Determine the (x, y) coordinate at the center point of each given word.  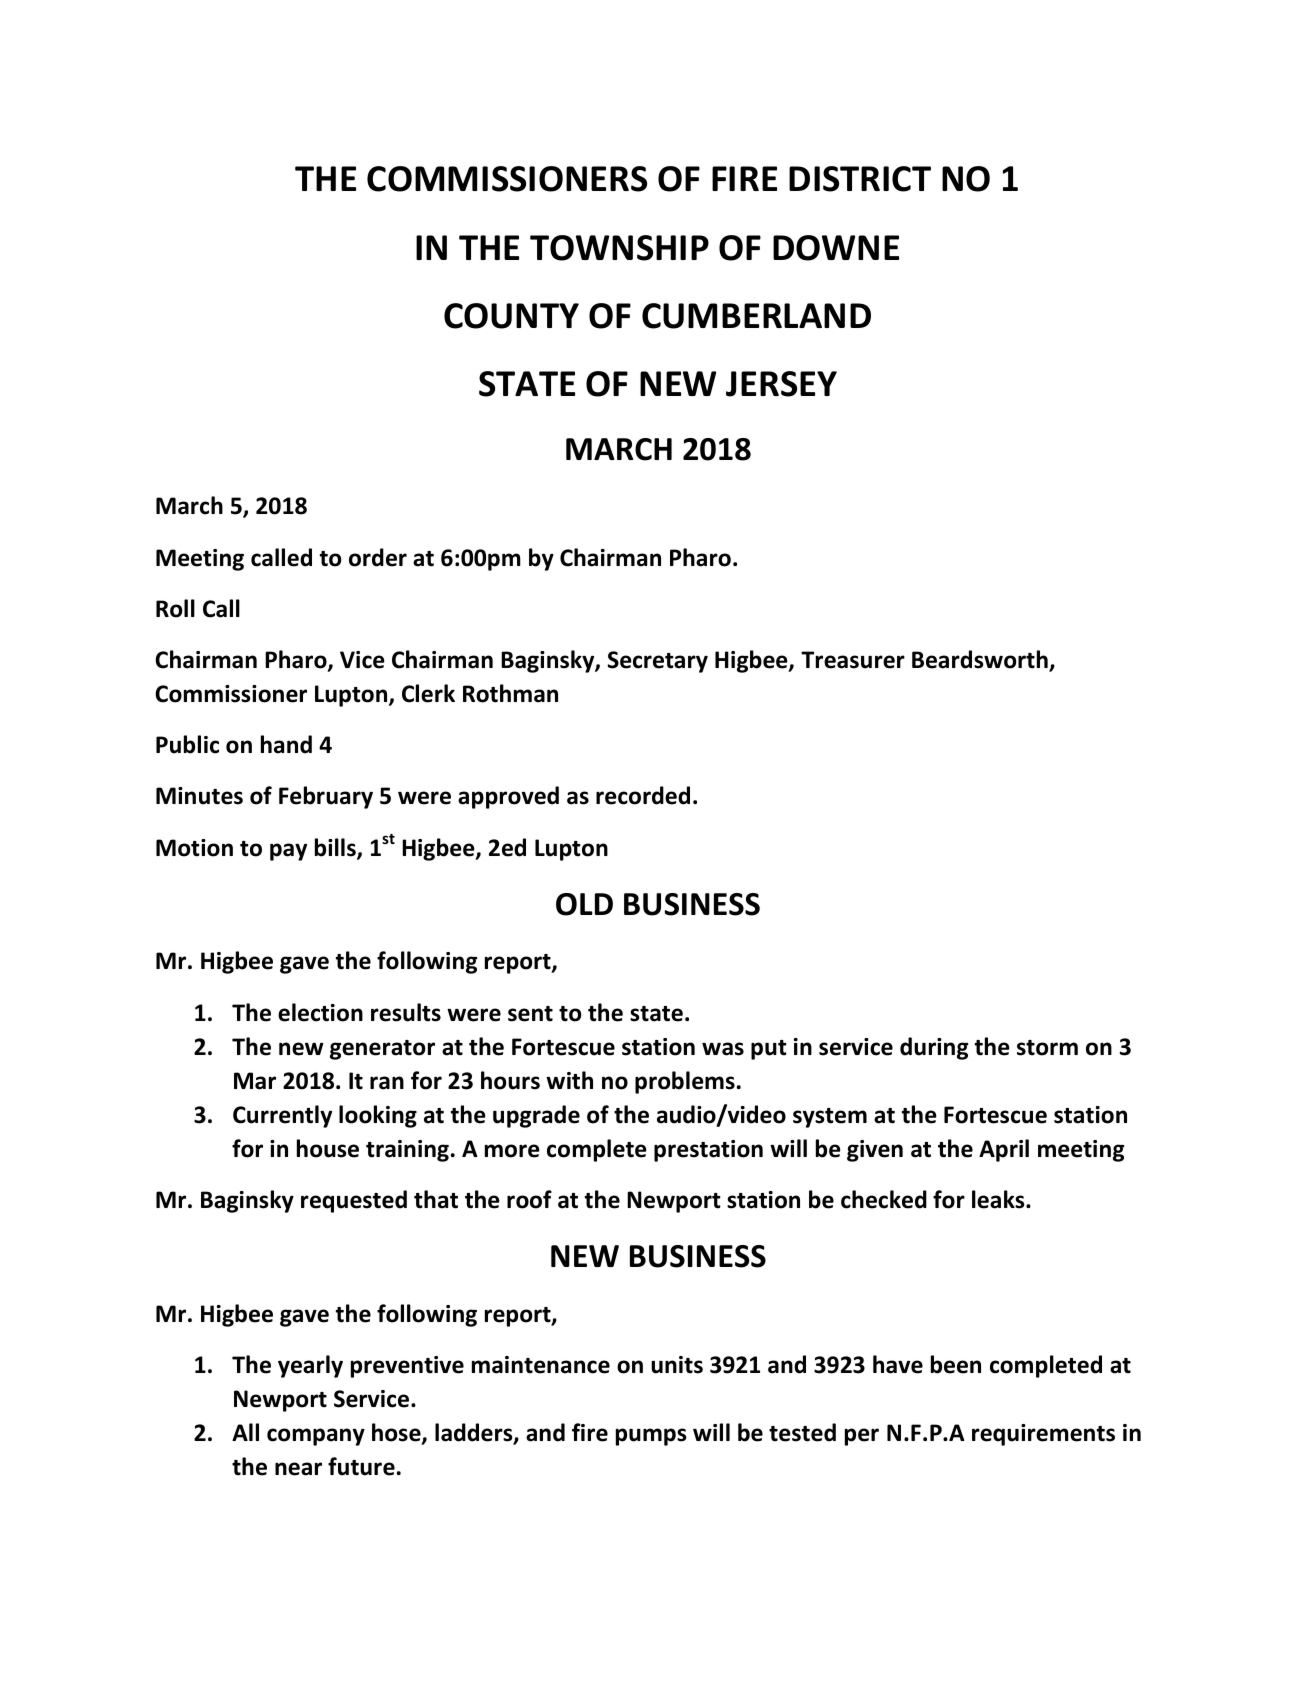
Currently (282, 1116)
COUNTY (511, 316)
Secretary (657, 662)
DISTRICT (860, 179)
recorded (643, 795)
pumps (651, 1437)
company (316, 1437)
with (569, 1080)
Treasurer (853, 660)
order (378, 557)
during (934, 1048)
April (1004, 1150)
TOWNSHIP (619, 248)
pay (288, 852)
